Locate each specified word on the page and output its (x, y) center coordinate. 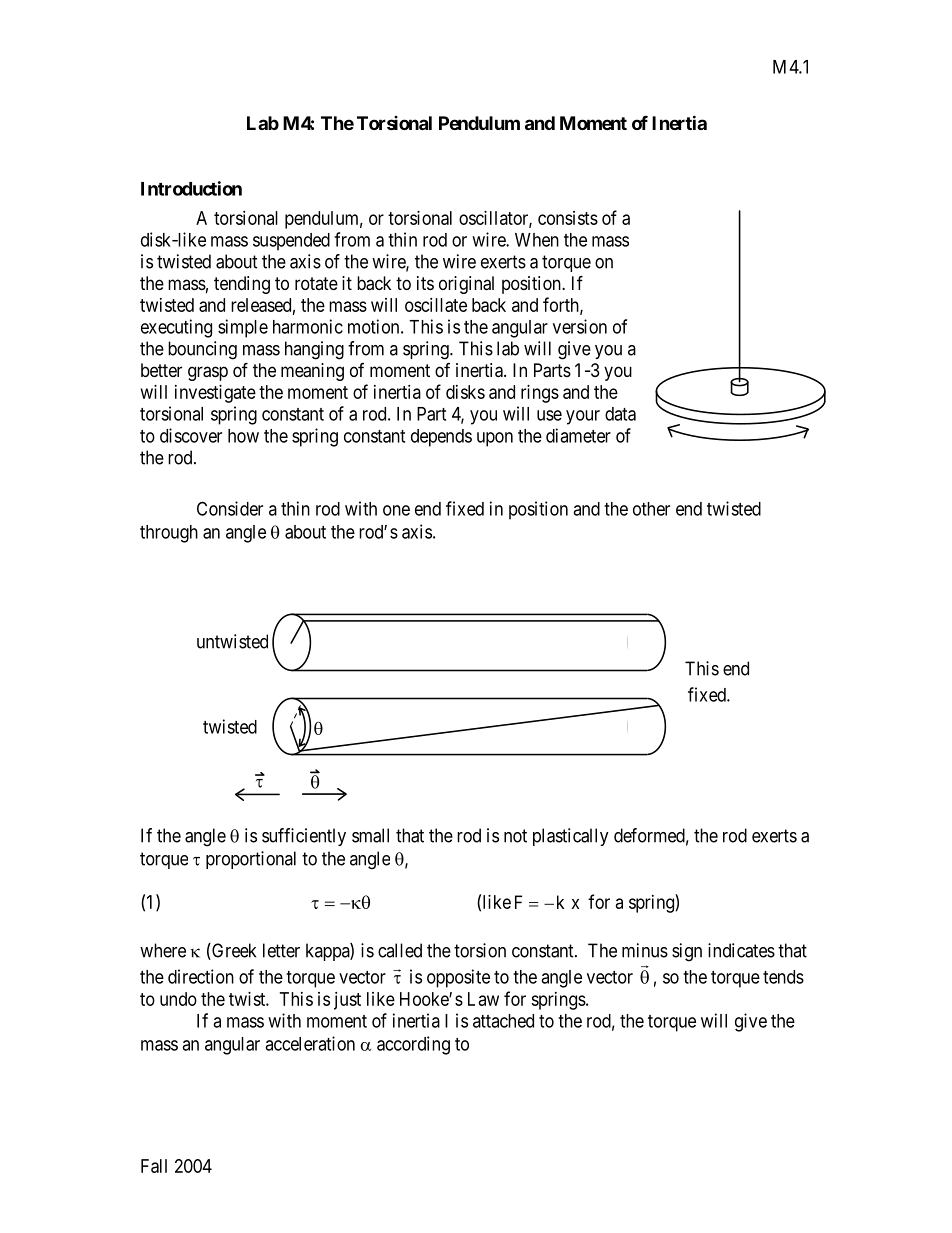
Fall (154, 1166)
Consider (230, 508)
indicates (741, 950)
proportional (251, 860)
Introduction (191, 188)
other (651, 509)
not (515, 836)
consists (568, 218)
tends (783, 977)
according (413, 1045)
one (396, 510)
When (537, 240)
